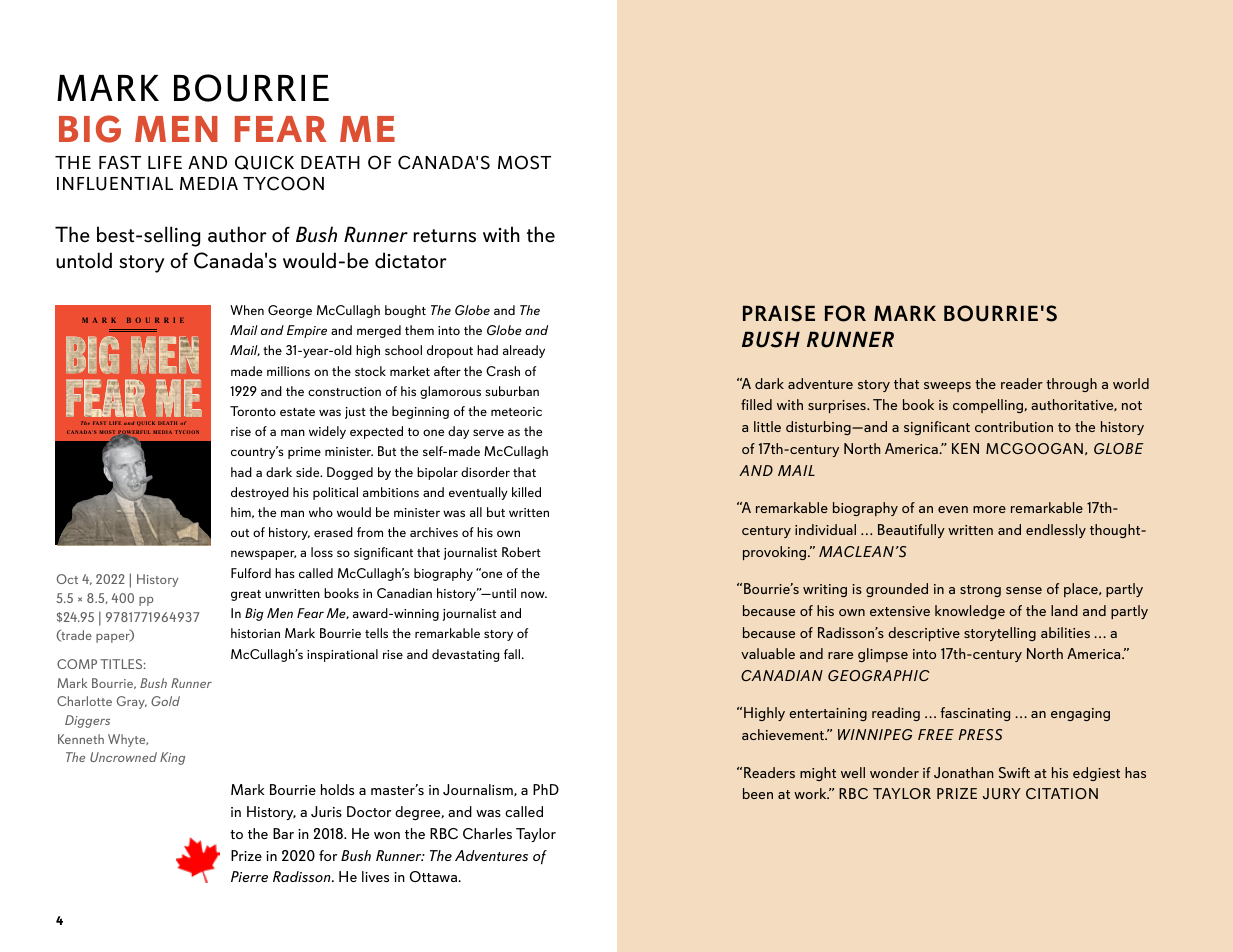  I want to click on historian, so click(255, 633).
